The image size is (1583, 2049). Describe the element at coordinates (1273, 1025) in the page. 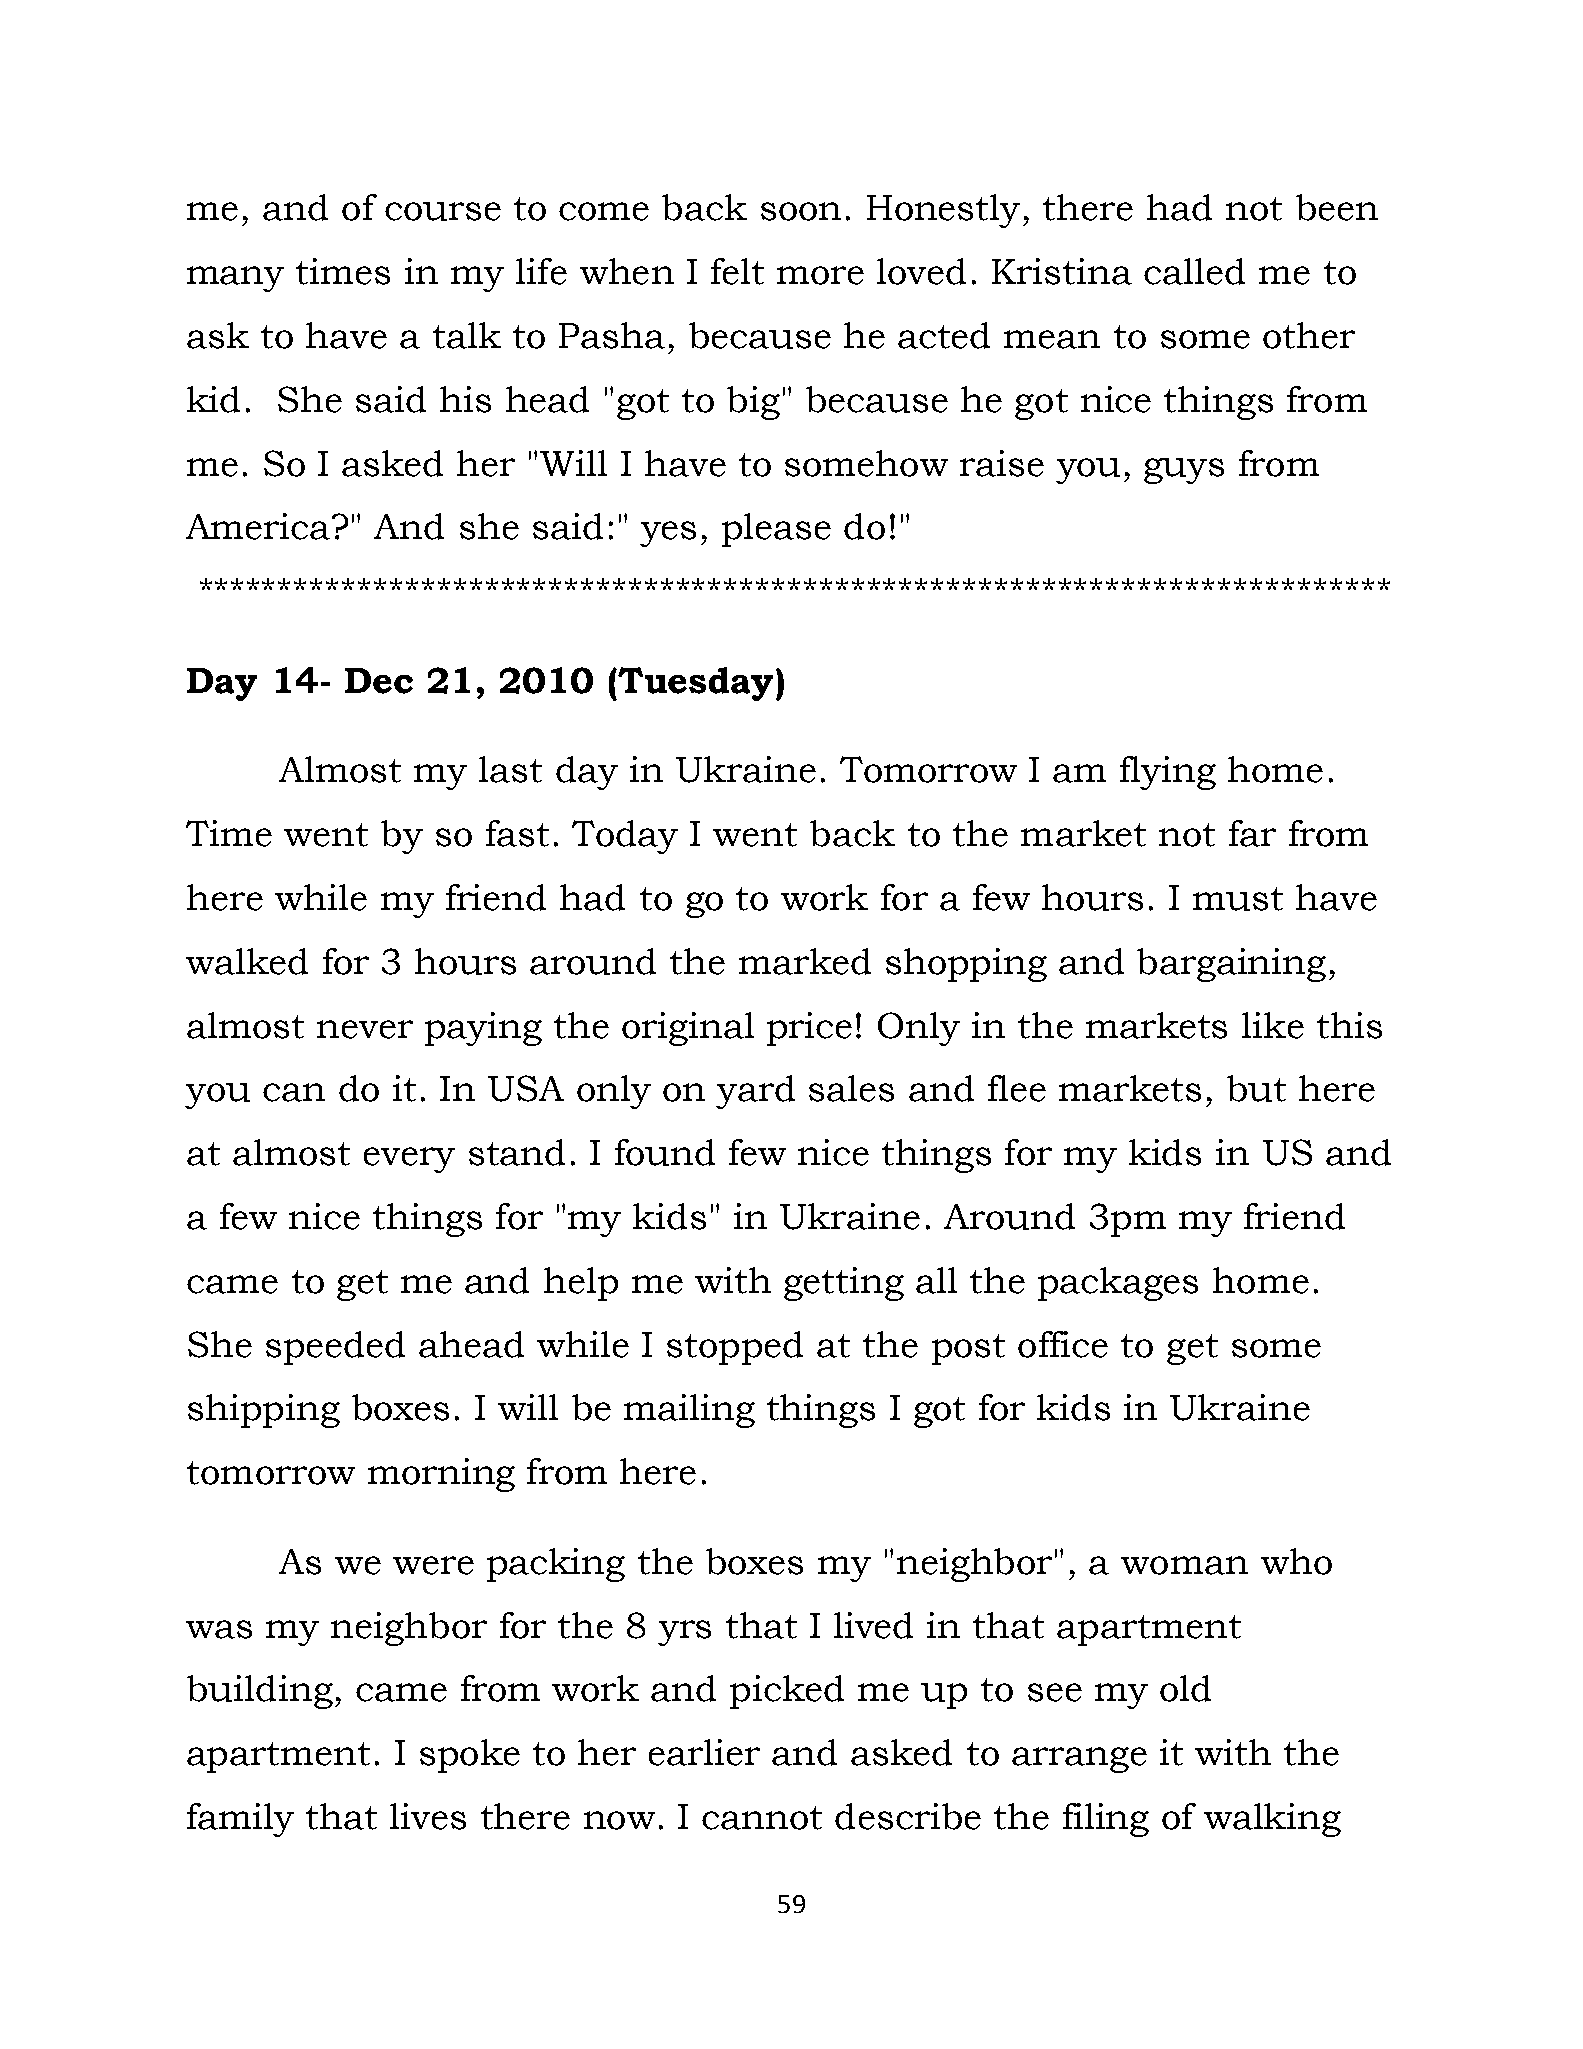

I see `like` at that location.
